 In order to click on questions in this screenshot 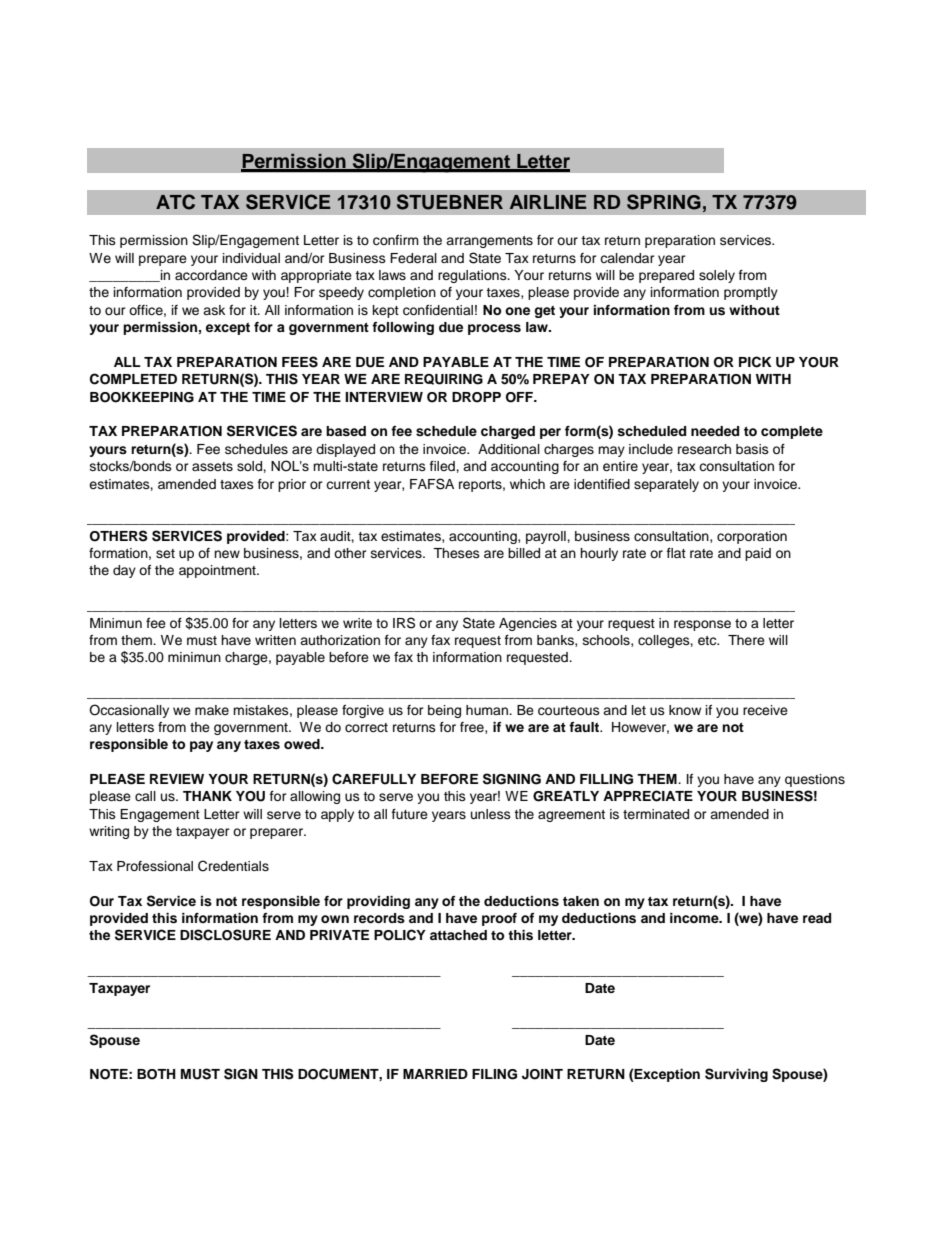, I will do `click(815, 780)`.
